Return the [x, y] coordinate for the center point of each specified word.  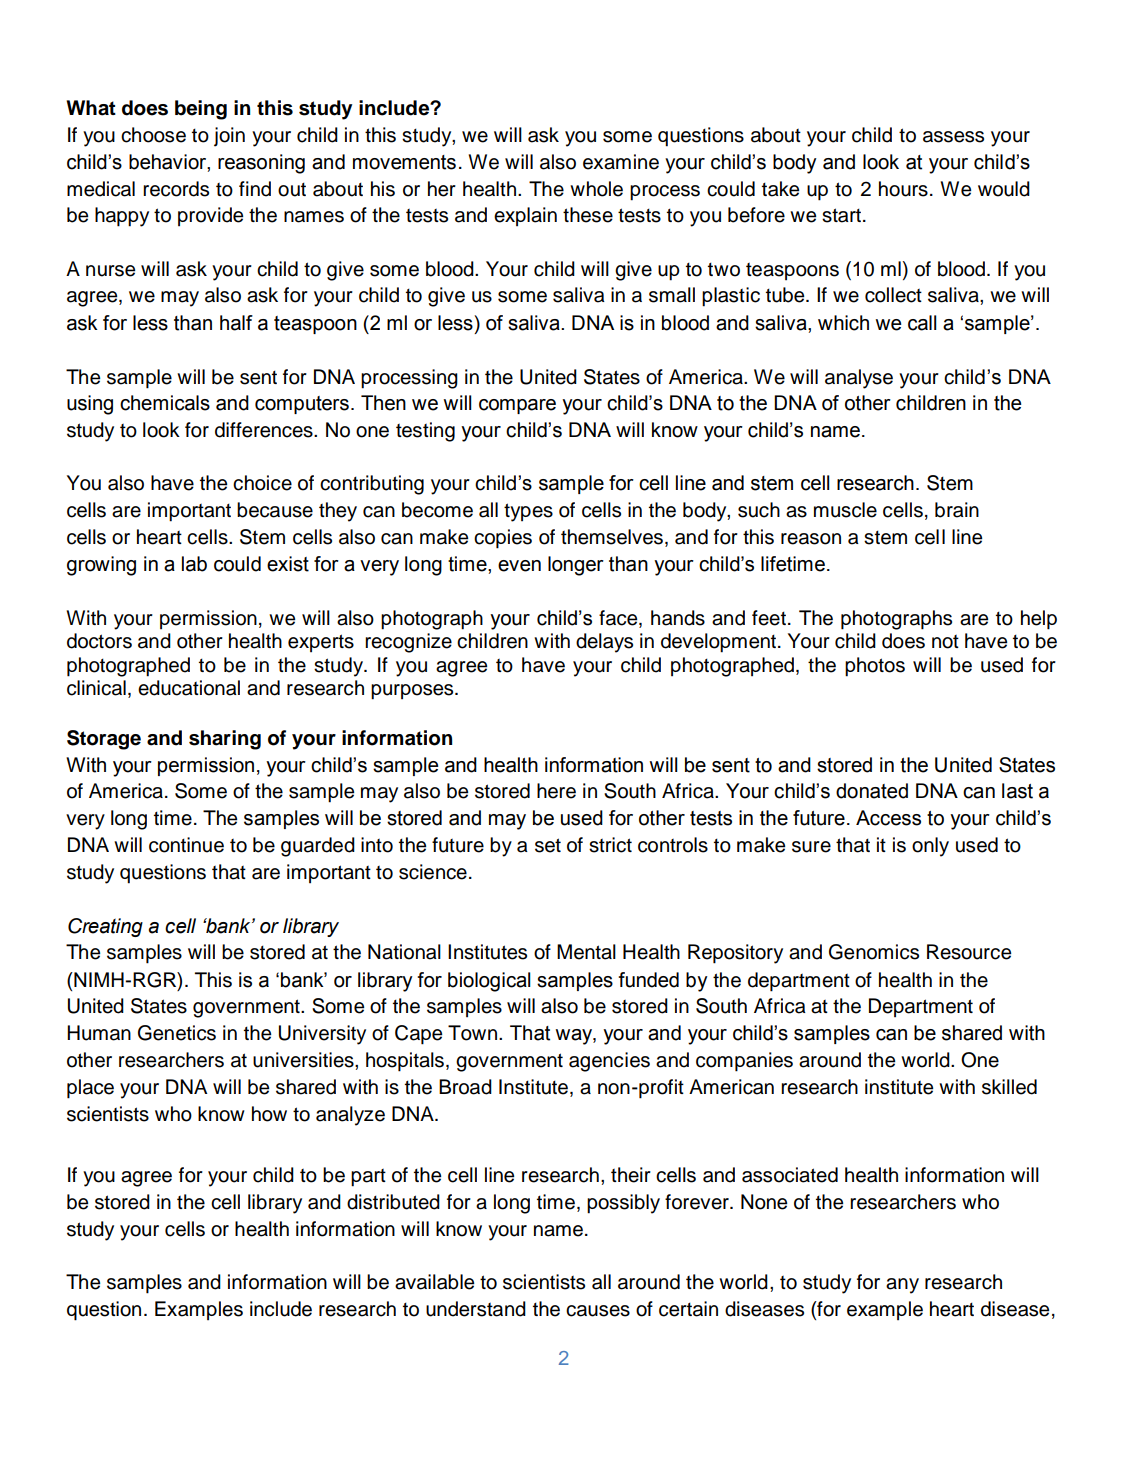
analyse [859, 379]
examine [621, 162]
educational [189, 688]
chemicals [165, 403]
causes [598, 1311]
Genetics [177, 1033]
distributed [393, 1202]
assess [953, 137]
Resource [969, 952]
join [229, 137]
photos [875, 667]
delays [604, 643]
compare [517, 406]
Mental [586, 952]
